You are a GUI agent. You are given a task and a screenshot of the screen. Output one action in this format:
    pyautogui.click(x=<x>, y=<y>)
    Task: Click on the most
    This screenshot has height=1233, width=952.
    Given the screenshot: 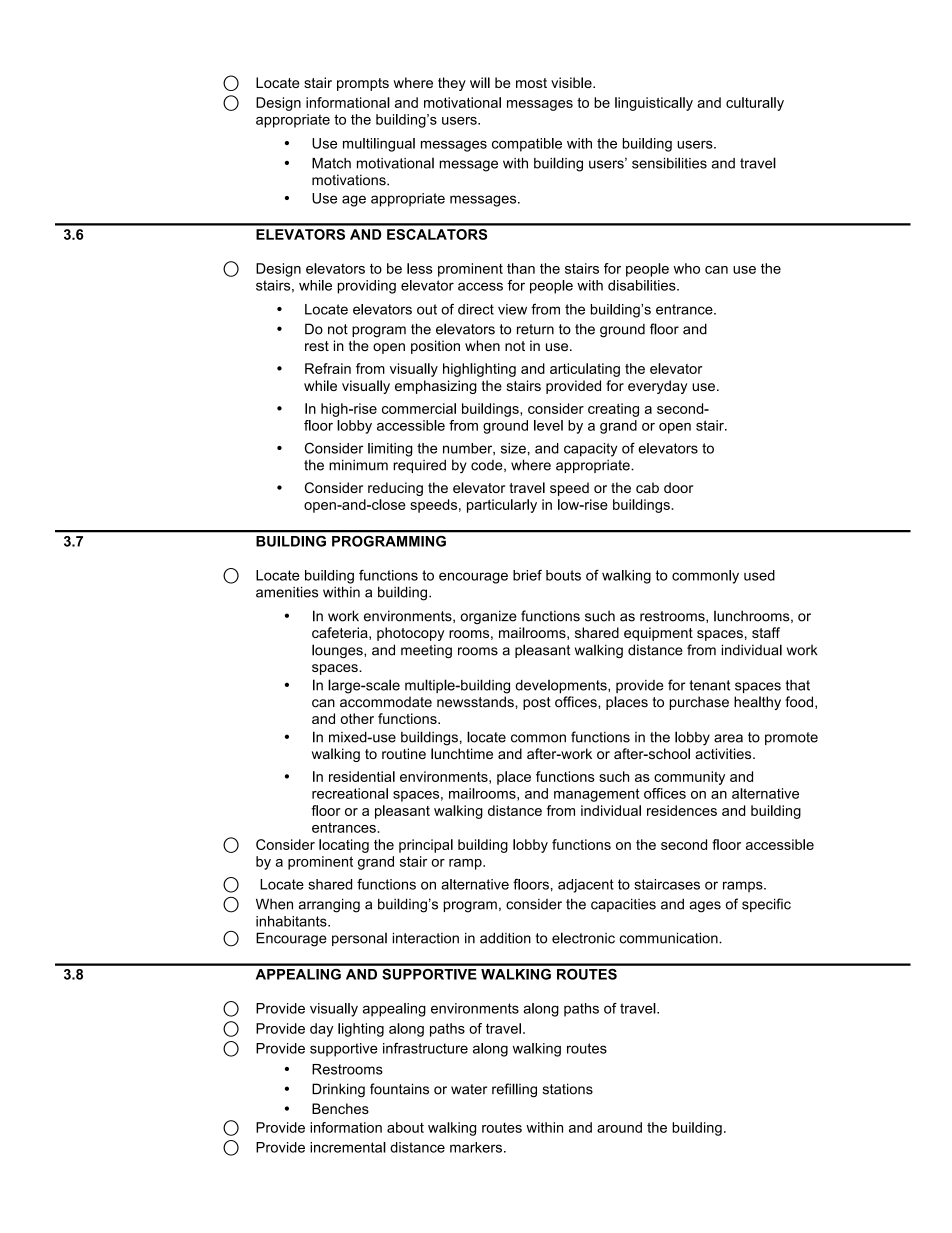 What is the action you would take?
    pyautogui.click(x=531, y=83)
